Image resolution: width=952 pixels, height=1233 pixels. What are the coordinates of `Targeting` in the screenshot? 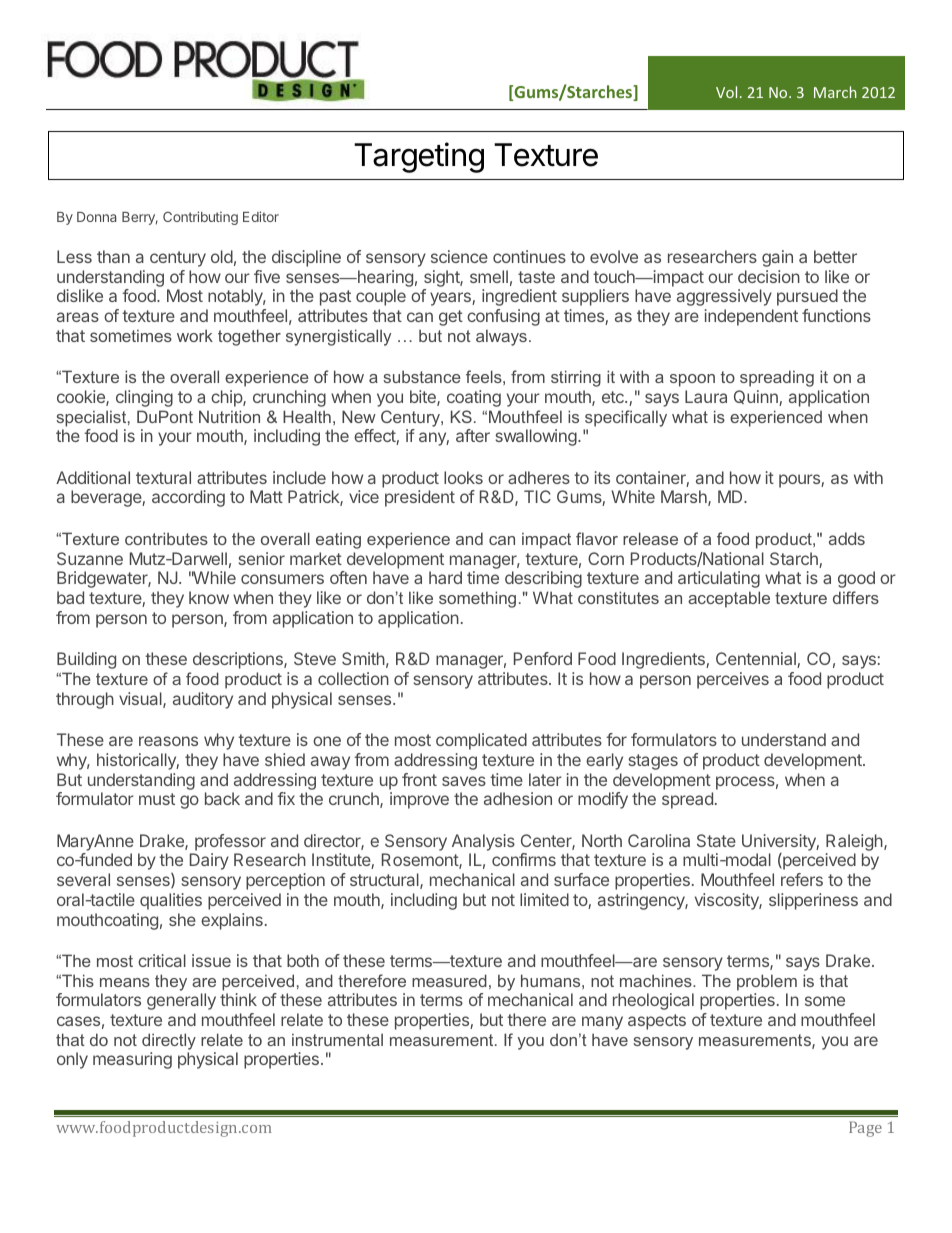 It's located at (419, 157).
